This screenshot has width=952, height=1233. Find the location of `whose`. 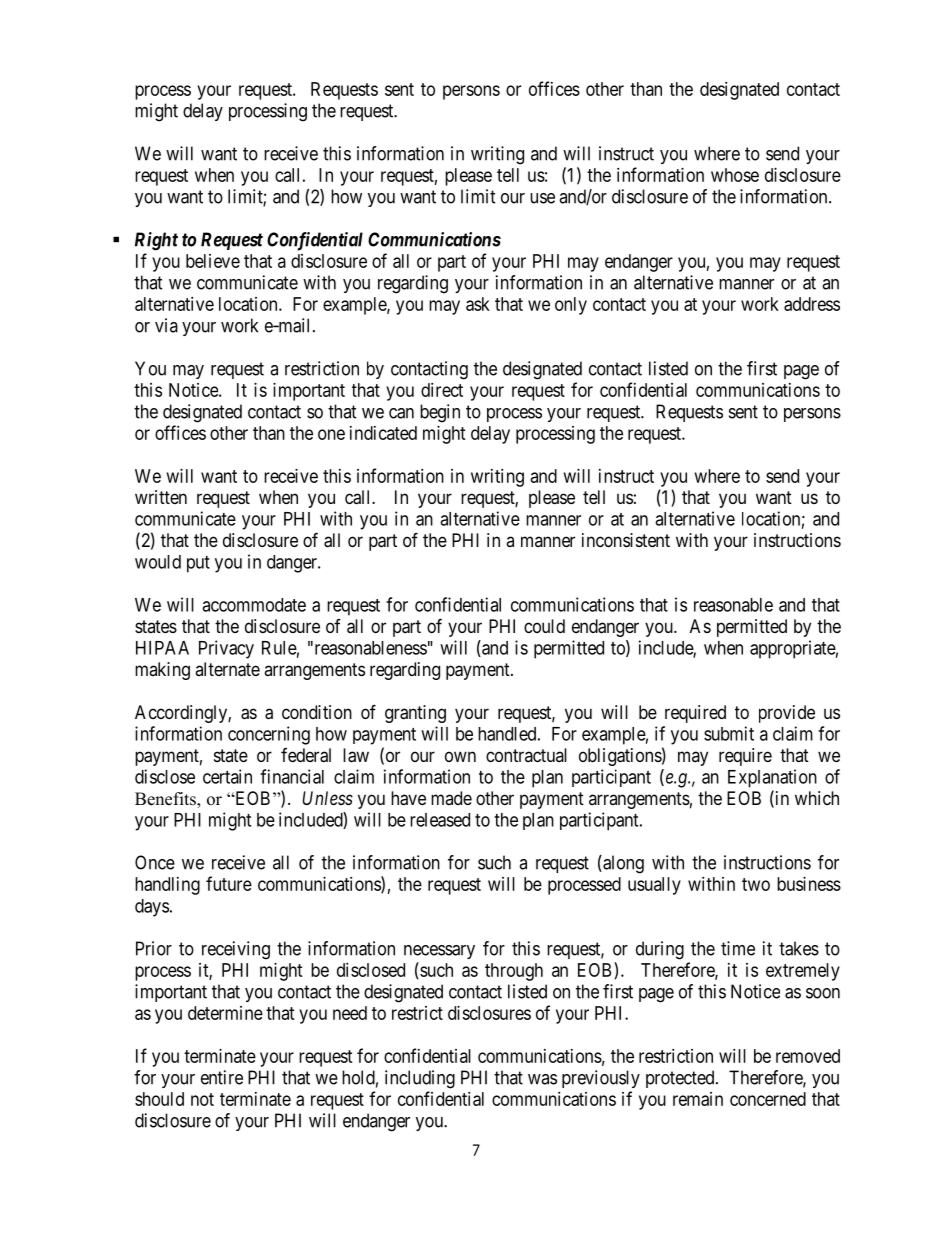

whose is located at coordinates (735, 175).
